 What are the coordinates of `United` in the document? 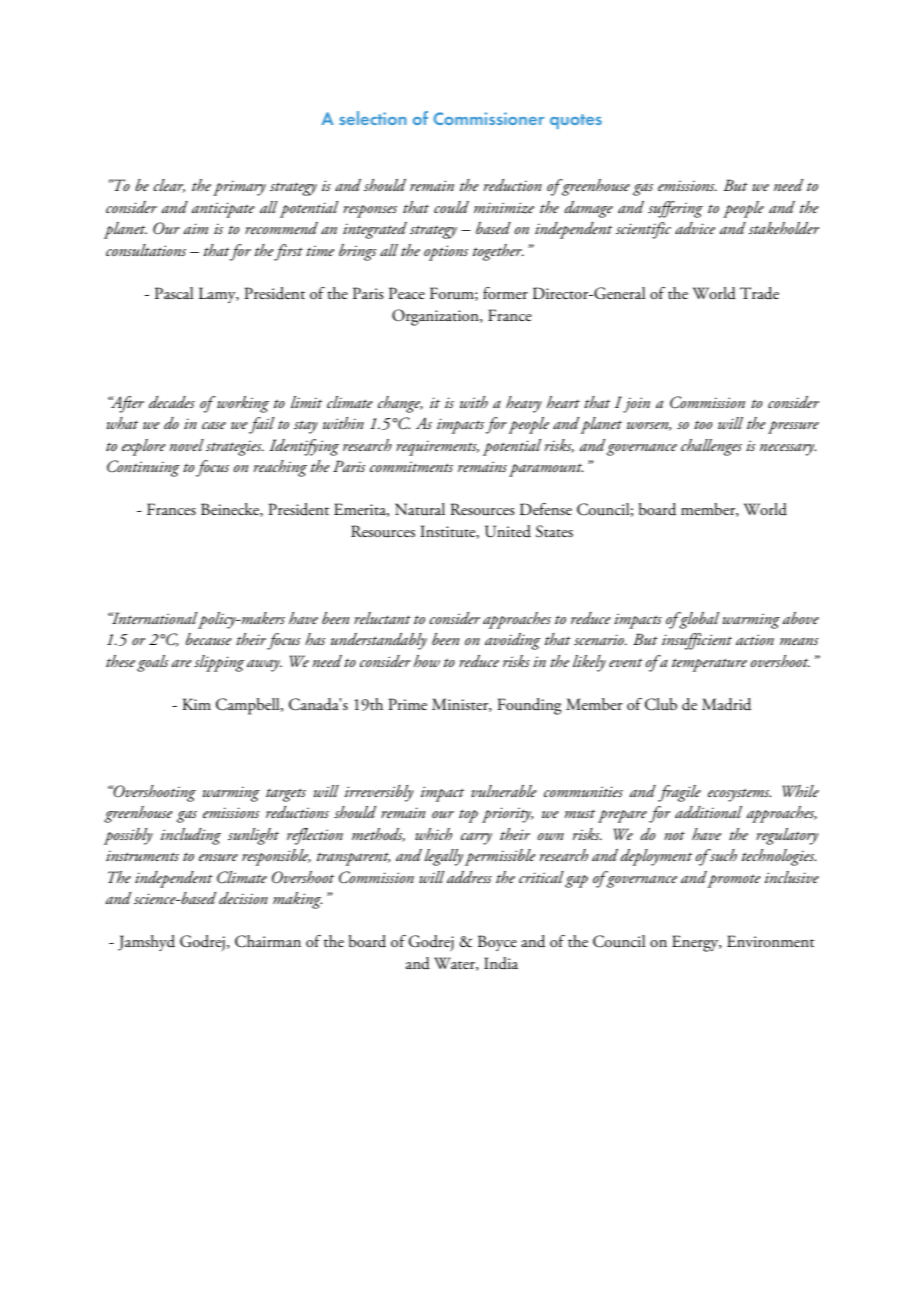 It's located at (508, 531).
